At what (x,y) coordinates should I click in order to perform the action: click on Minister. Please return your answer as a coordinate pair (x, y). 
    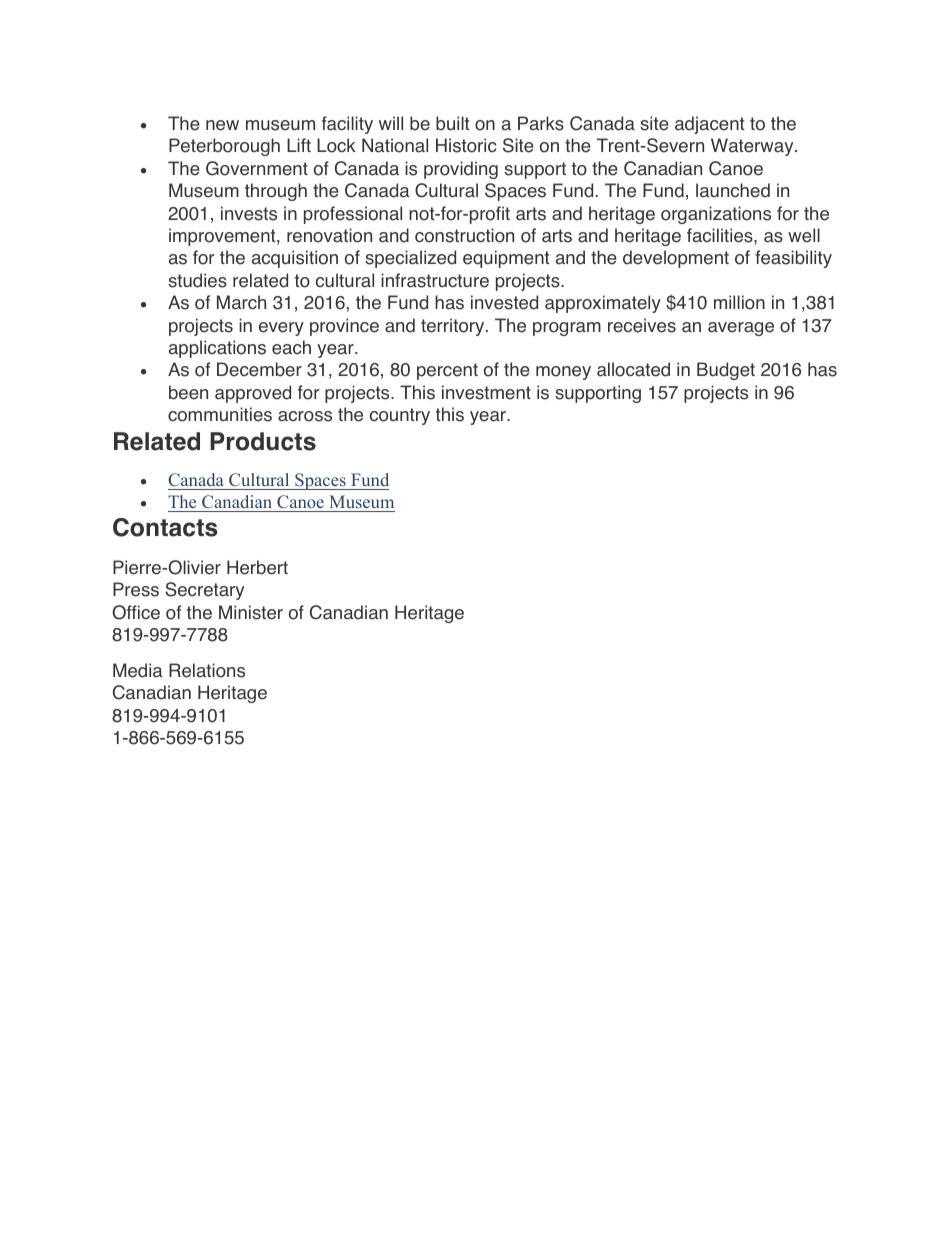
    Looking at the image, I should click on (251, 612).
